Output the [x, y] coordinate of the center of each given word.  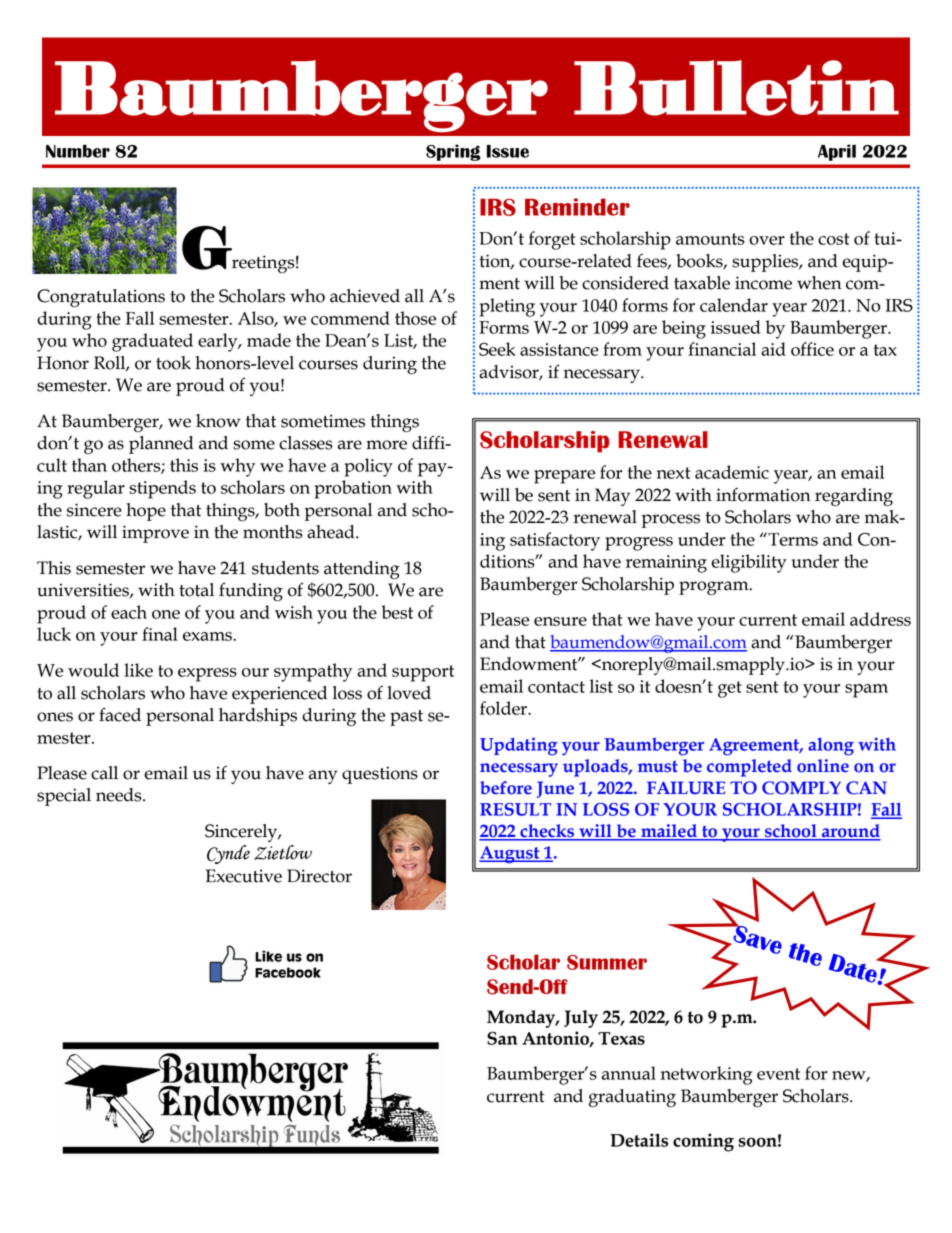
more [386, 445]
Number [78, 151]
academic [732, 472]
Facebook [288, 972]
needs [120, 795]
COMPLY [801, 788]
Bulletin [736, 88]
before [506, 788]
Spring [453, 152]
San [502, 1038]
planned [161, 445]
